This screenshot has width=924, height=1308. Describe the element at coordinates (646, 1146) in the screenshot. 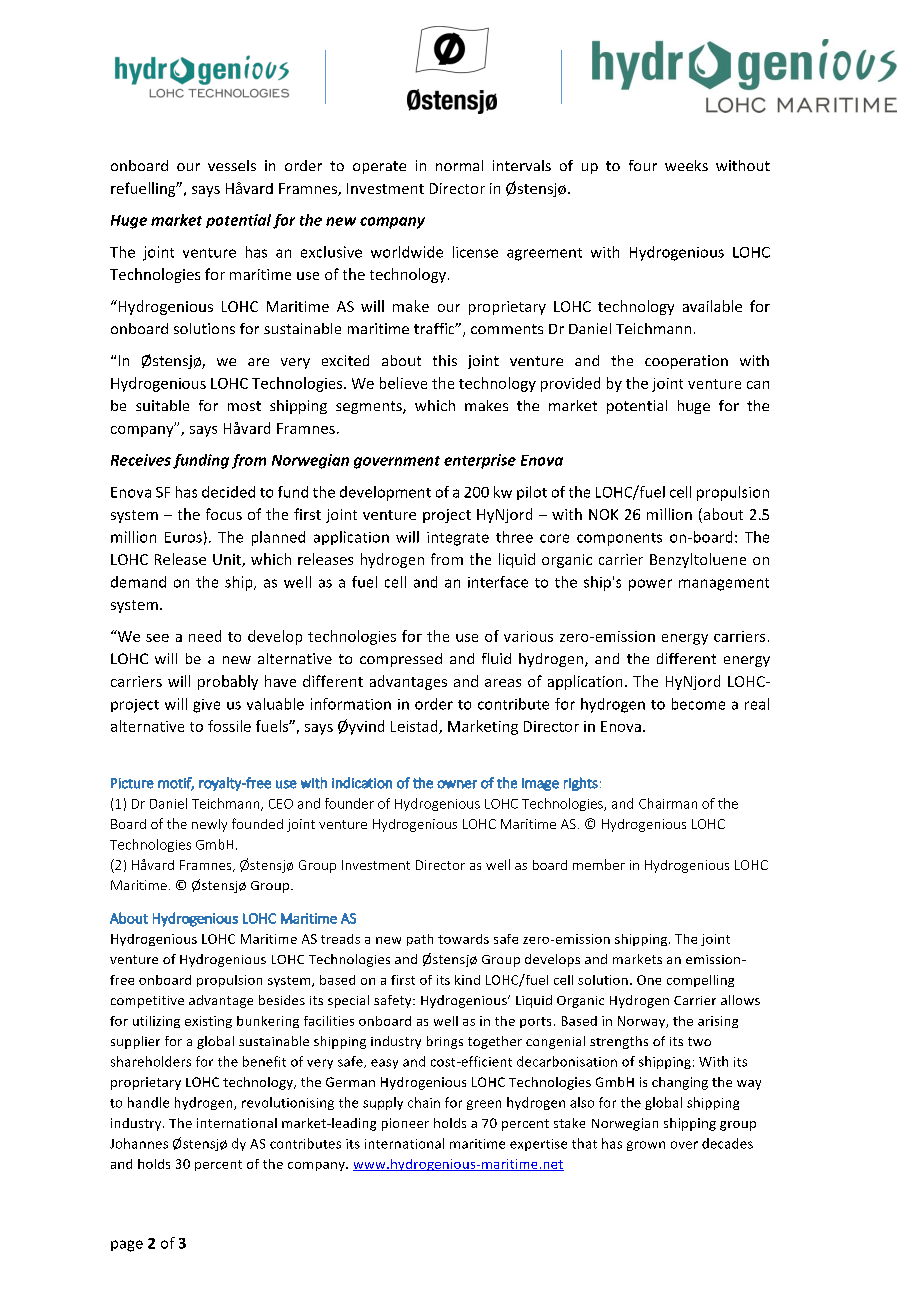

I see `grown` at that location.
